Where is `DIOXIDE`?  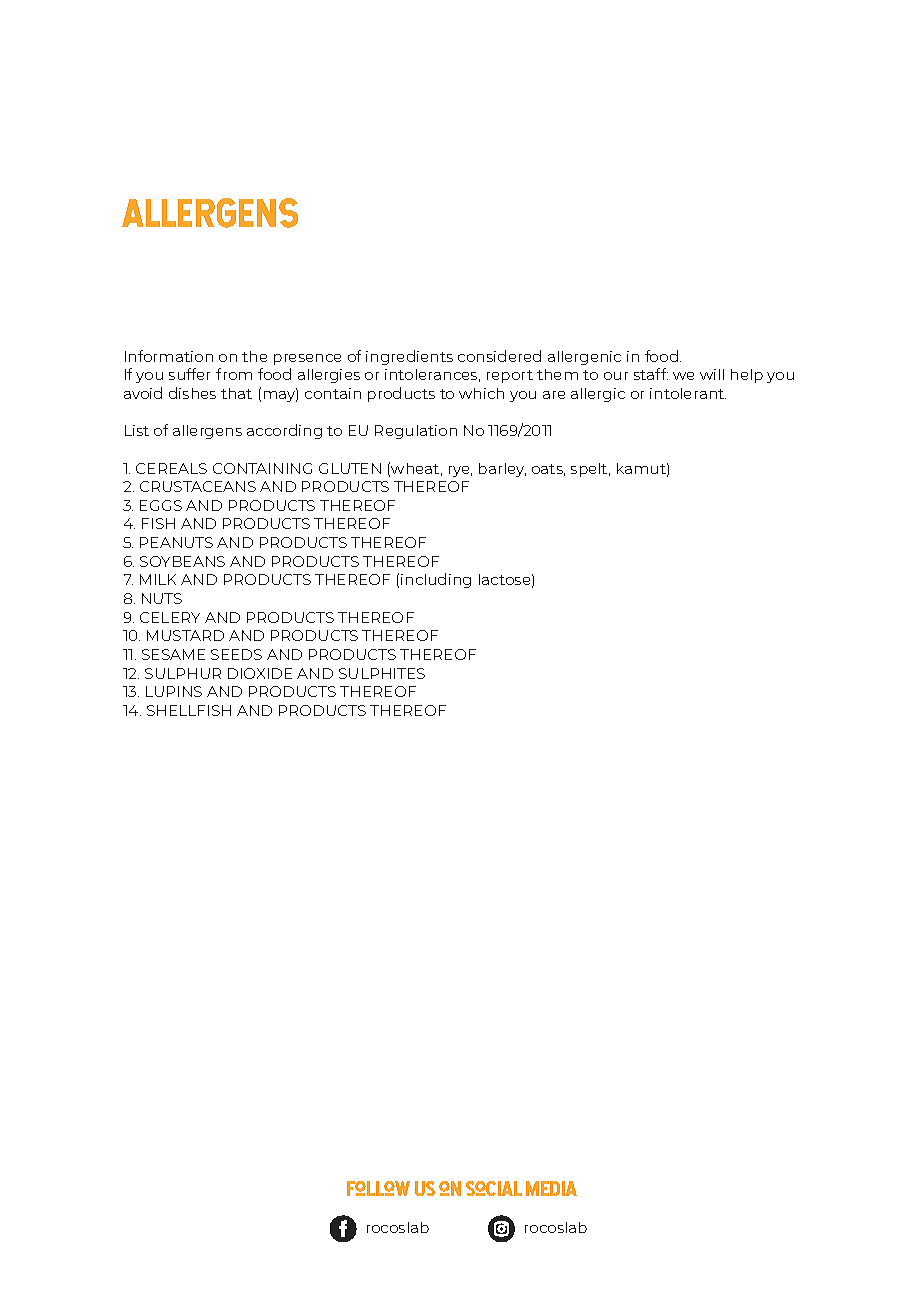
DIOXIDE is located at coordinates (260, 673).
